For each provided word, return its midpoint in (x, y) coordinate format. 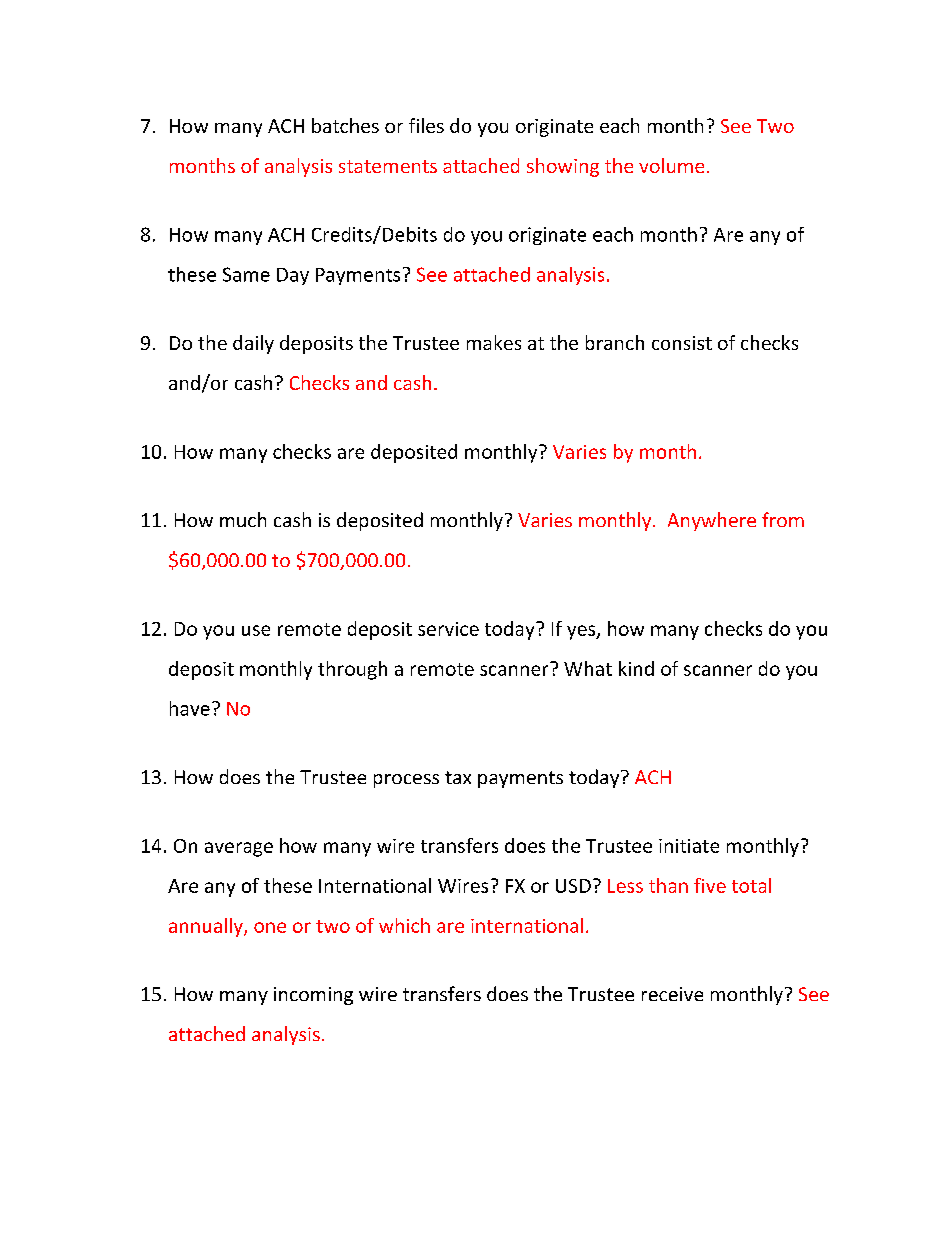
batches (345, 125)
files (426, 125)
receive (672, 994)
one (270, 927)
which (404, 925)
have (190, 708)
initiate (689, 846)
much (243, 519)
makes (494, 342)
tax (458, 777)
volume (671, 165)
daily (253, 344)
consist (682, 343)
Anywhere (712, 521)
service (448, 629)
